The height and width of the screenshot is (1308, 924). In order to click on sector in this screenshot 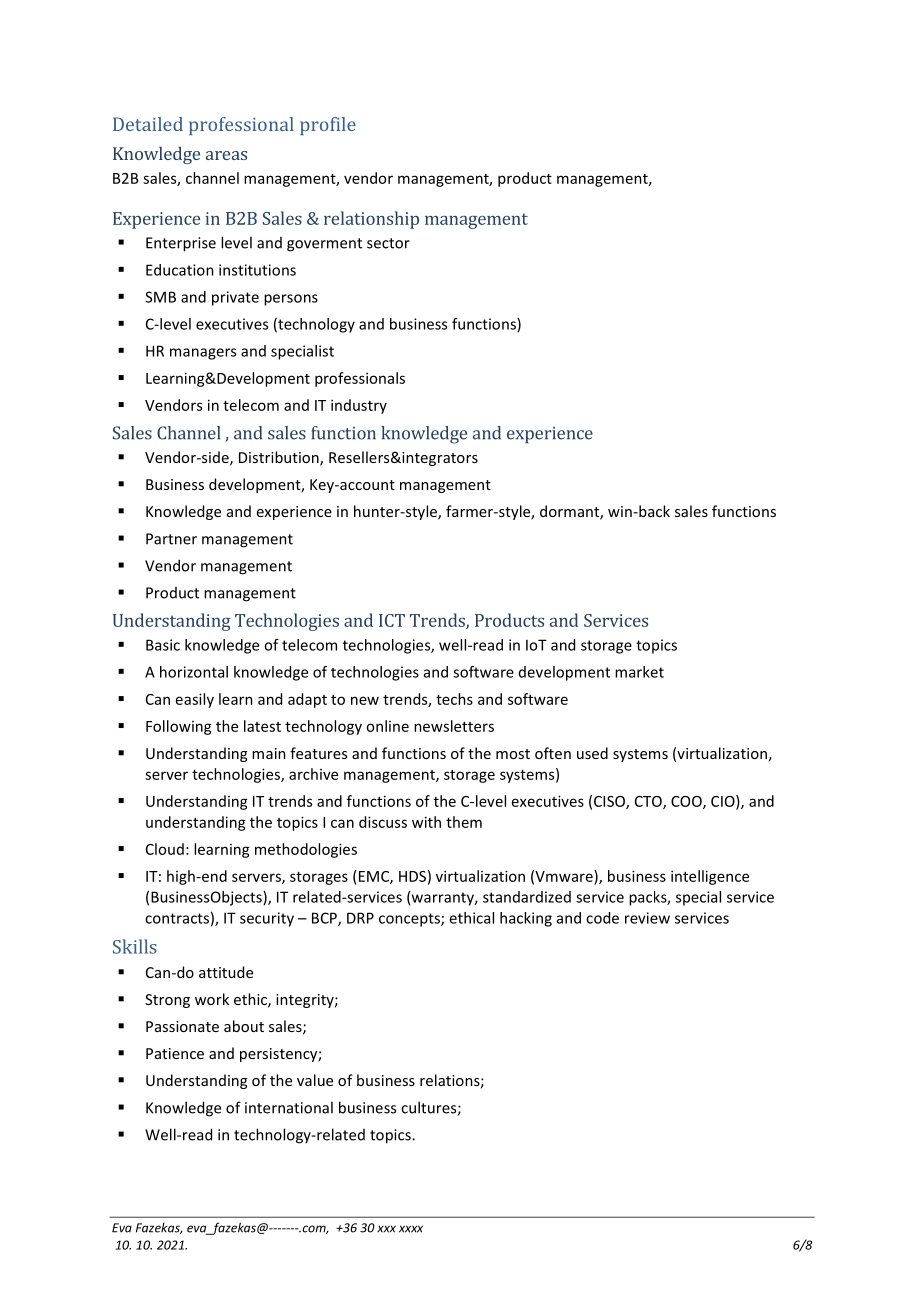, I will do `click(388, 243)`.
